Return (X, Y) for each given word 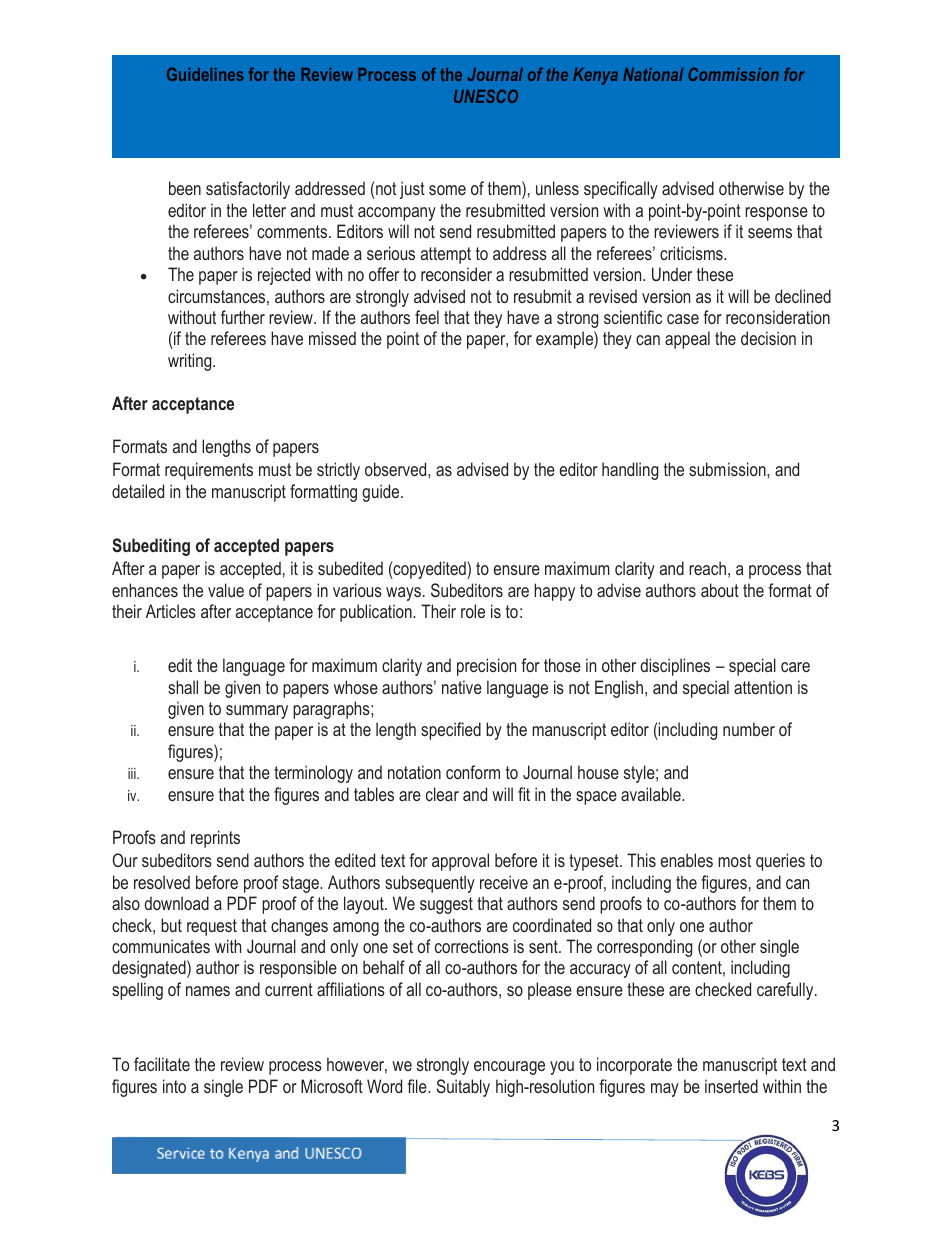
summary (257, 712)
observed (397, 469)
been (185, 188)
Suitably (463, 1088)
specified (451, 731)
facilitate (162, 1064)
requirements (209, 471)
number (749, 729)
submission (728, 469)
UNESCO (486, 96)
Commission (733, 74)
